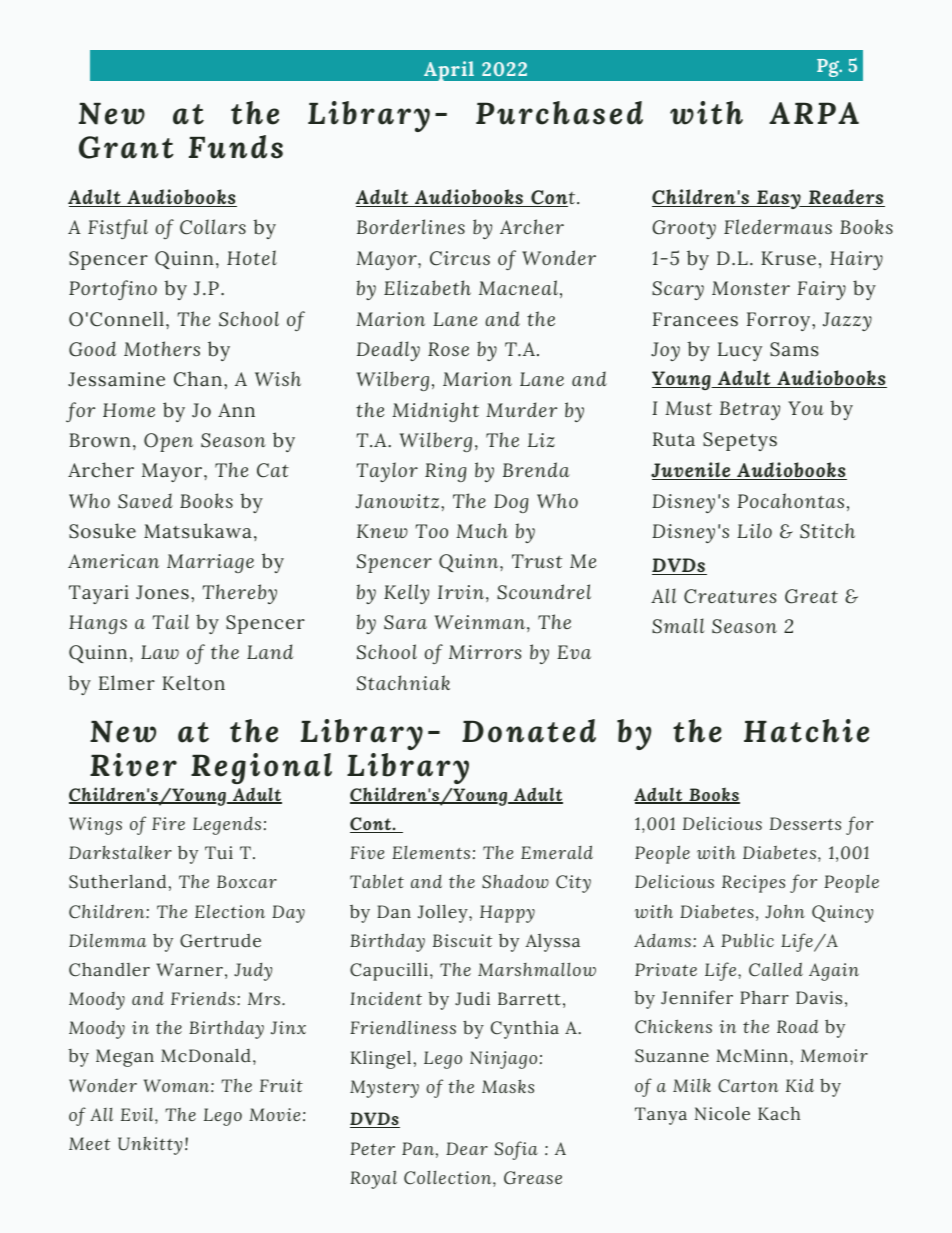  Describe the element at coordinates (160, 652) in the image. I see `Law` at that location.
